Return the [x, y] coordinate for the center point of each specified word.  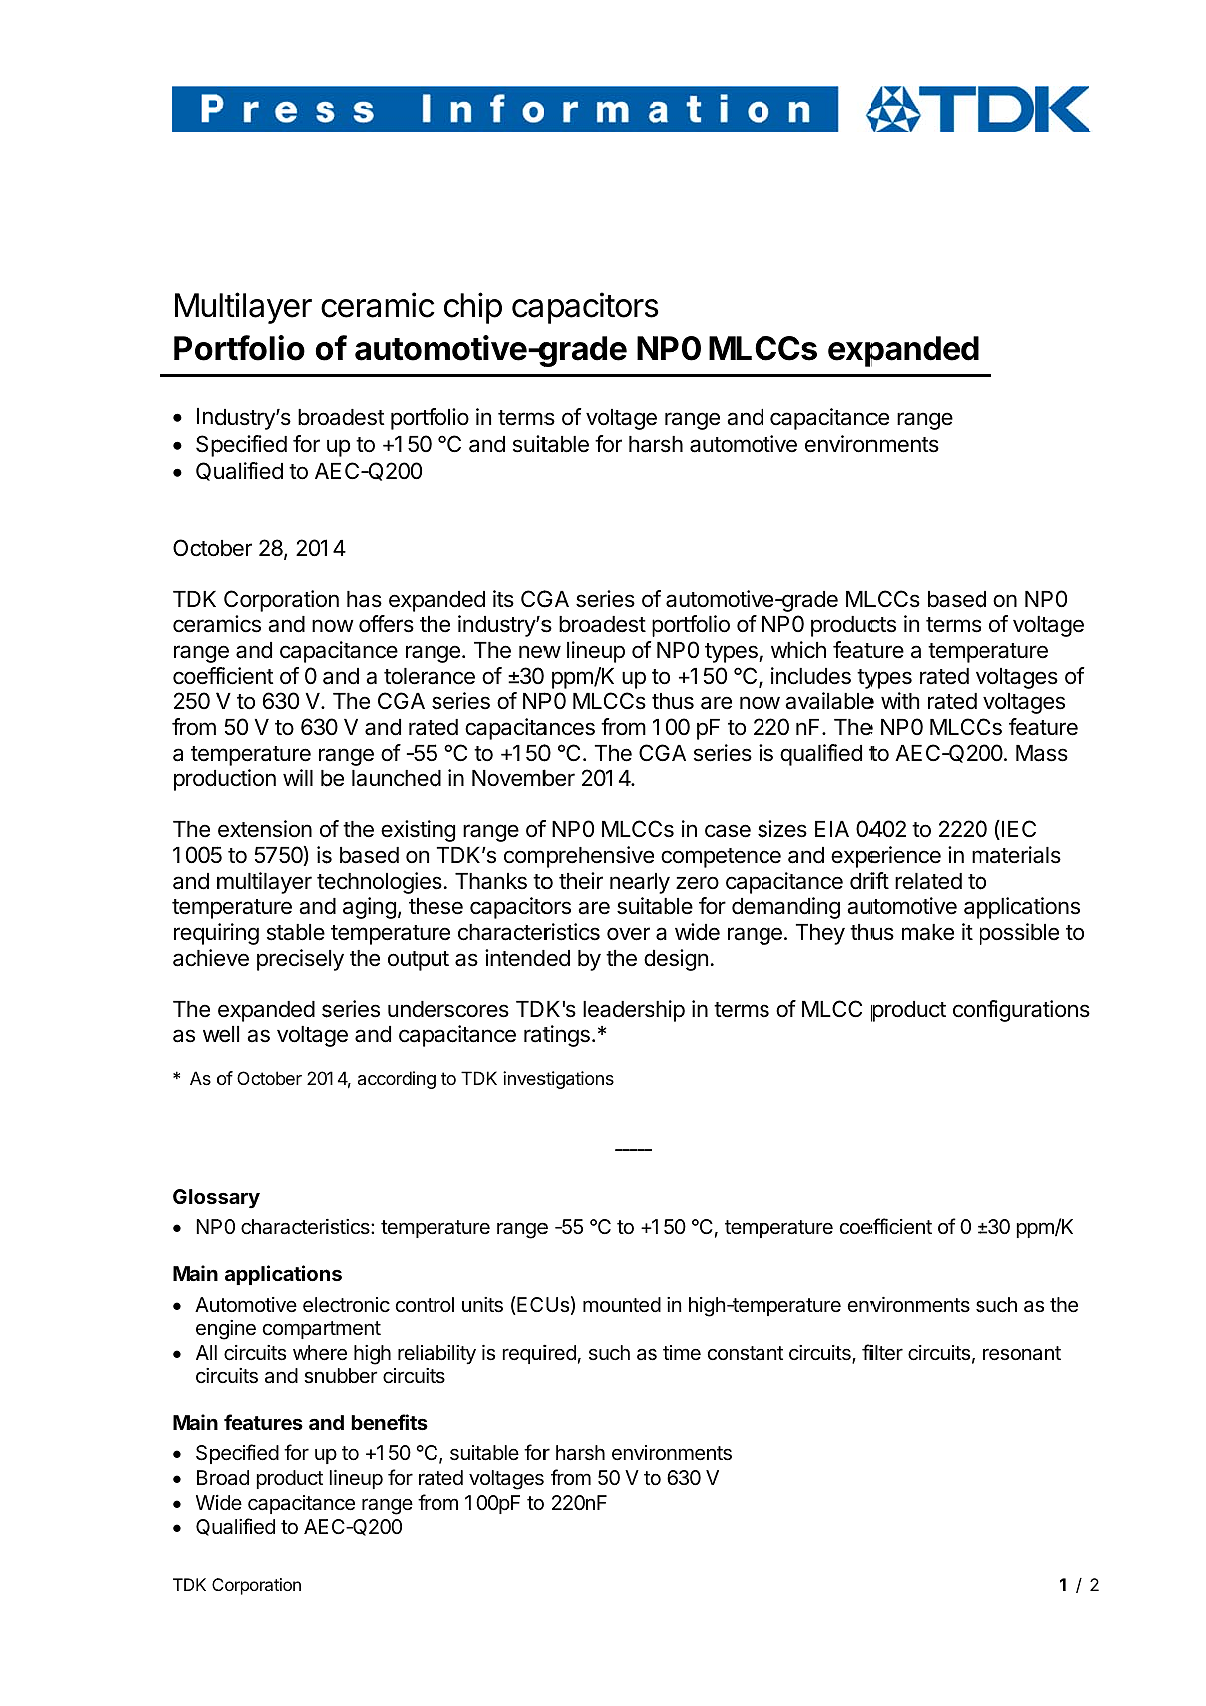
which [798, 649]
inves [525, 1078]
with [900, 700]
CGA [401, 700]
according [397, 1080]
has [364, 599]
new [540, 652]
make [928, 932]
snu [320, 1378]
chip [473, 308]
